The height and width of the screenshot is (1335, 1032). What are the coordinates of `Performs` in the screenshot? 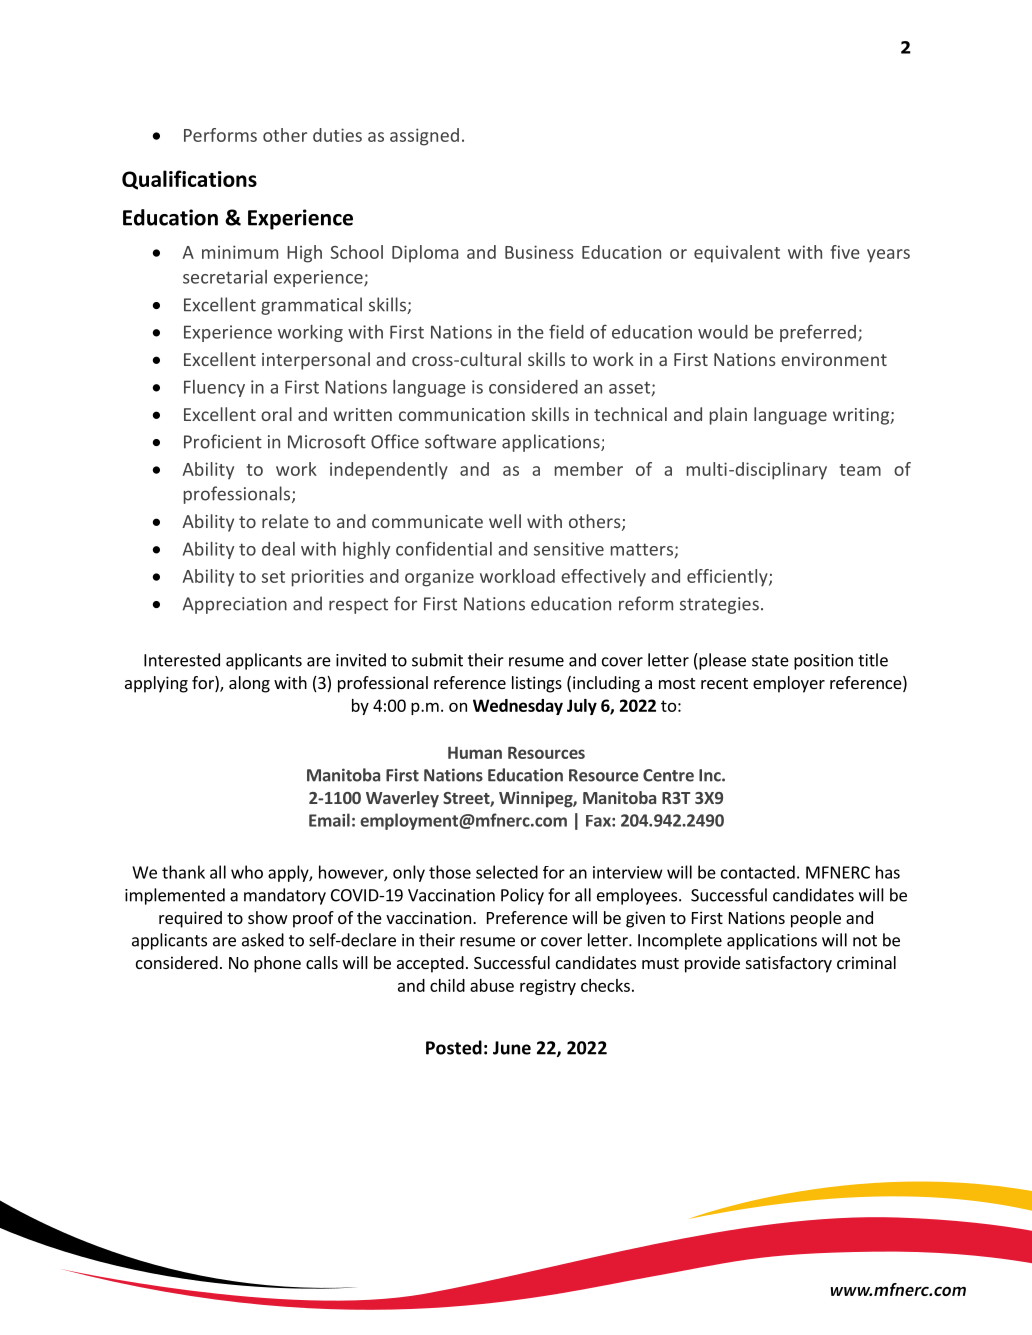 It's located at (220, 135).
